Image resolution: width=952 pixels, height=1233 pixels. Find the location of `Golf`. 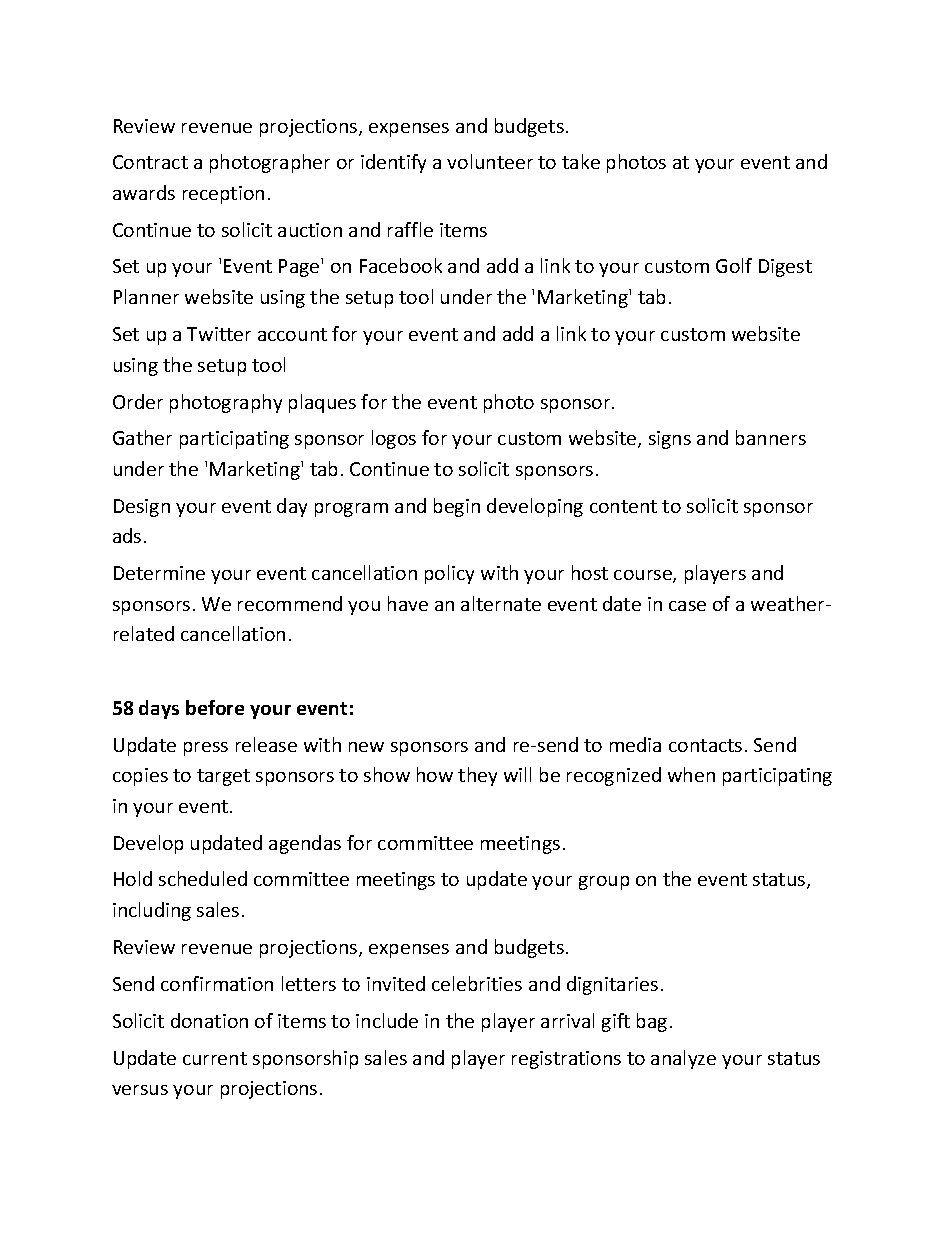

Golf is located at coordinates (734, 265).
